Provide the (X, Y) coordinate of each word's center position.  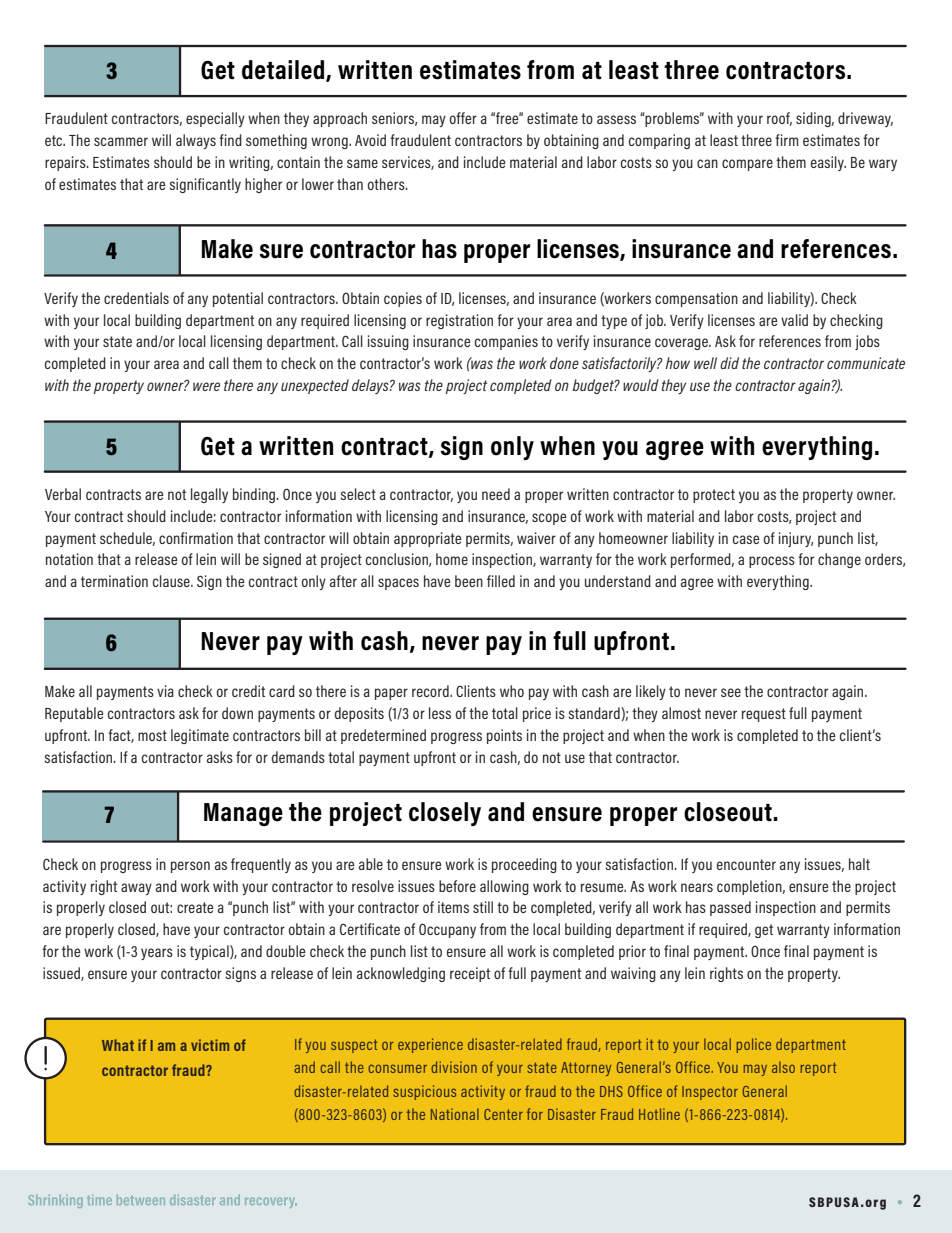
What (118, 1045)
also (783, 1067)
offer (463, 118)
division (454, 1067)
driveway (865, 119)
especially (215, 119)
